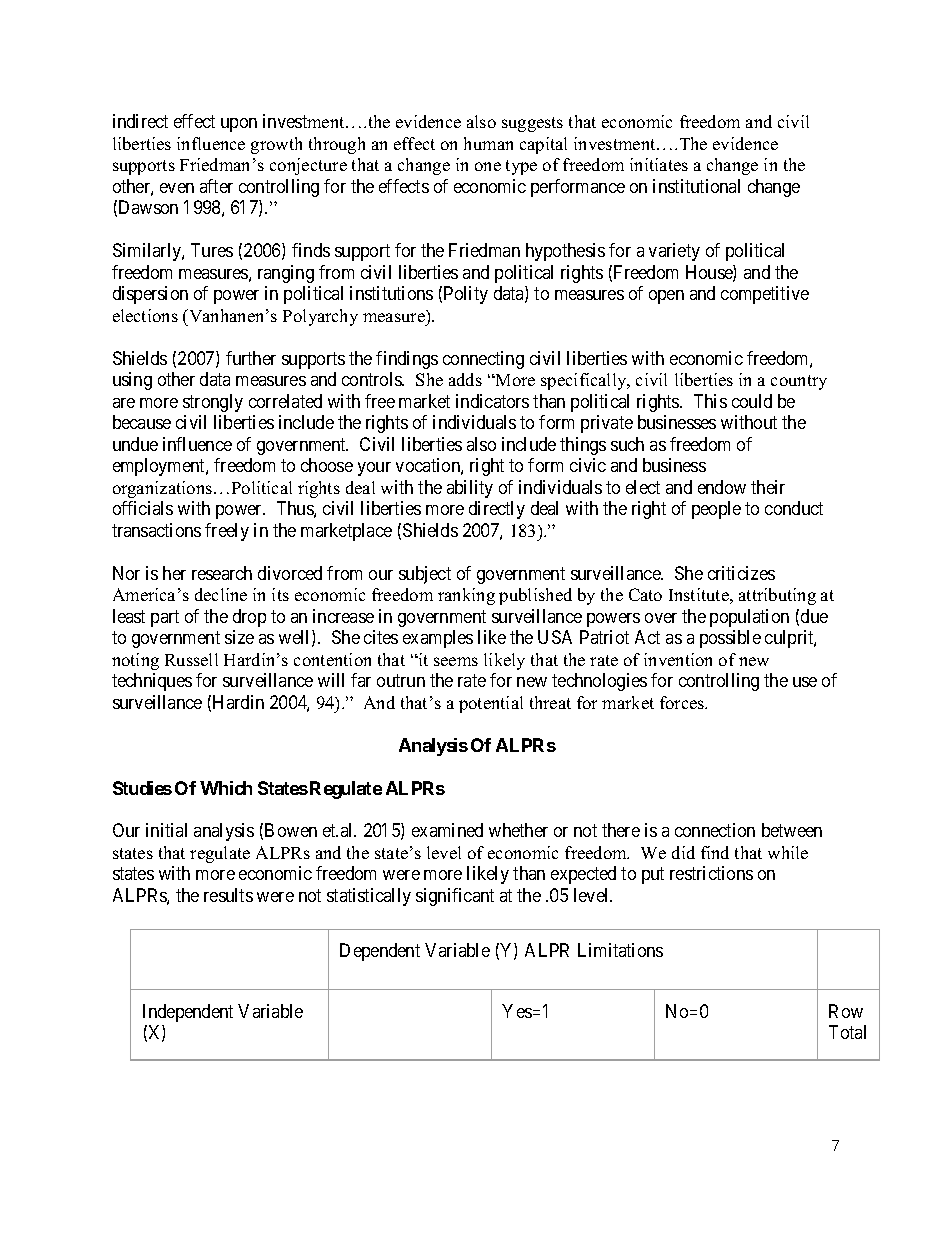 This document has width=952, height=1233. Describe the element at coordinates (228, 895) in the document. I see `results` at that location.
